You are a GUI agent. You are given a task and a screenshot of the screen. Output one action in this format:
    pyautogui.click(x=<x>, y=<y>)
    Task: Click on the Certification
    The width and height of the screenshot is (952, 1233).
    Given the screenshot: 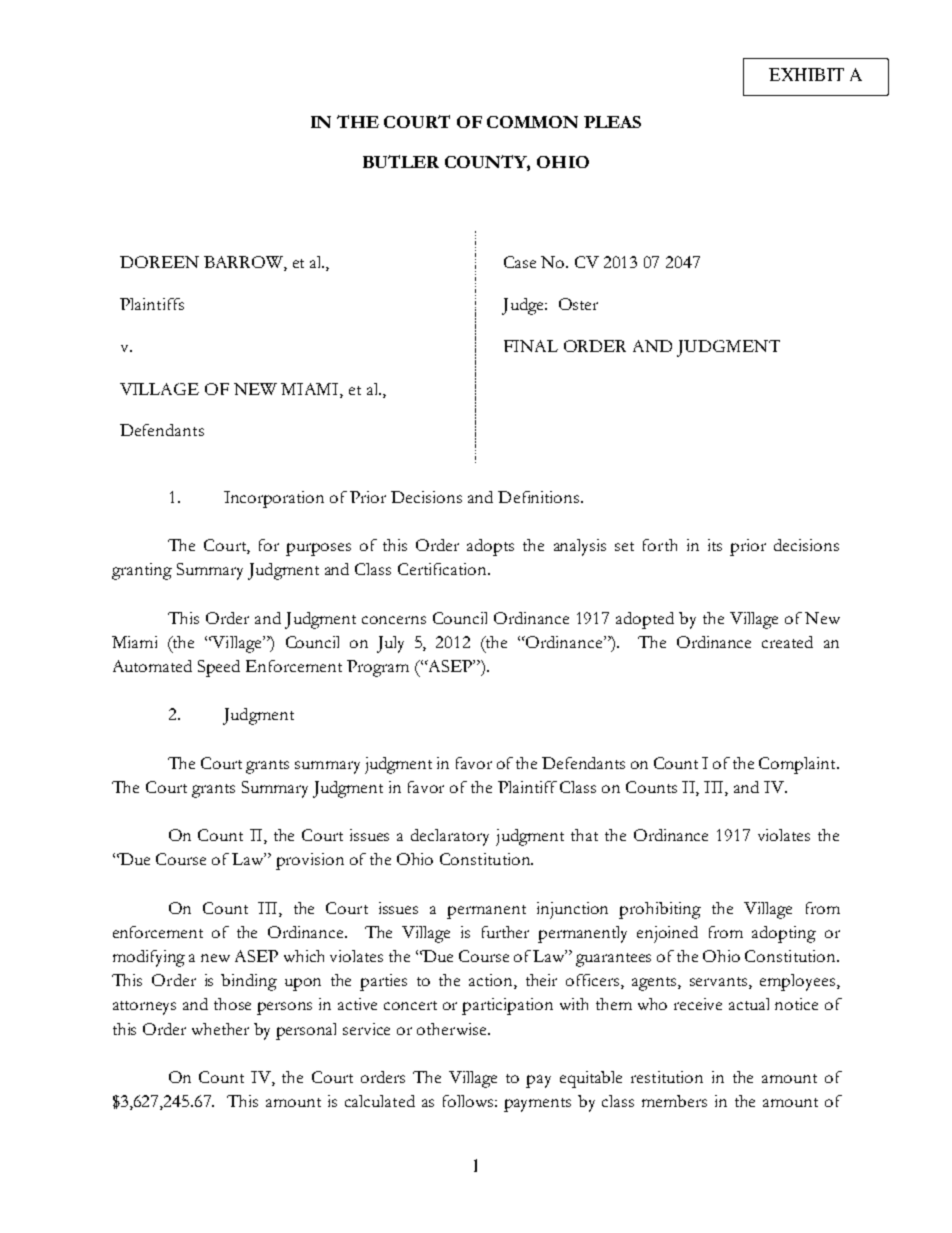 What is the action you would take?
    pyautogui.click(x=443, y=569)
